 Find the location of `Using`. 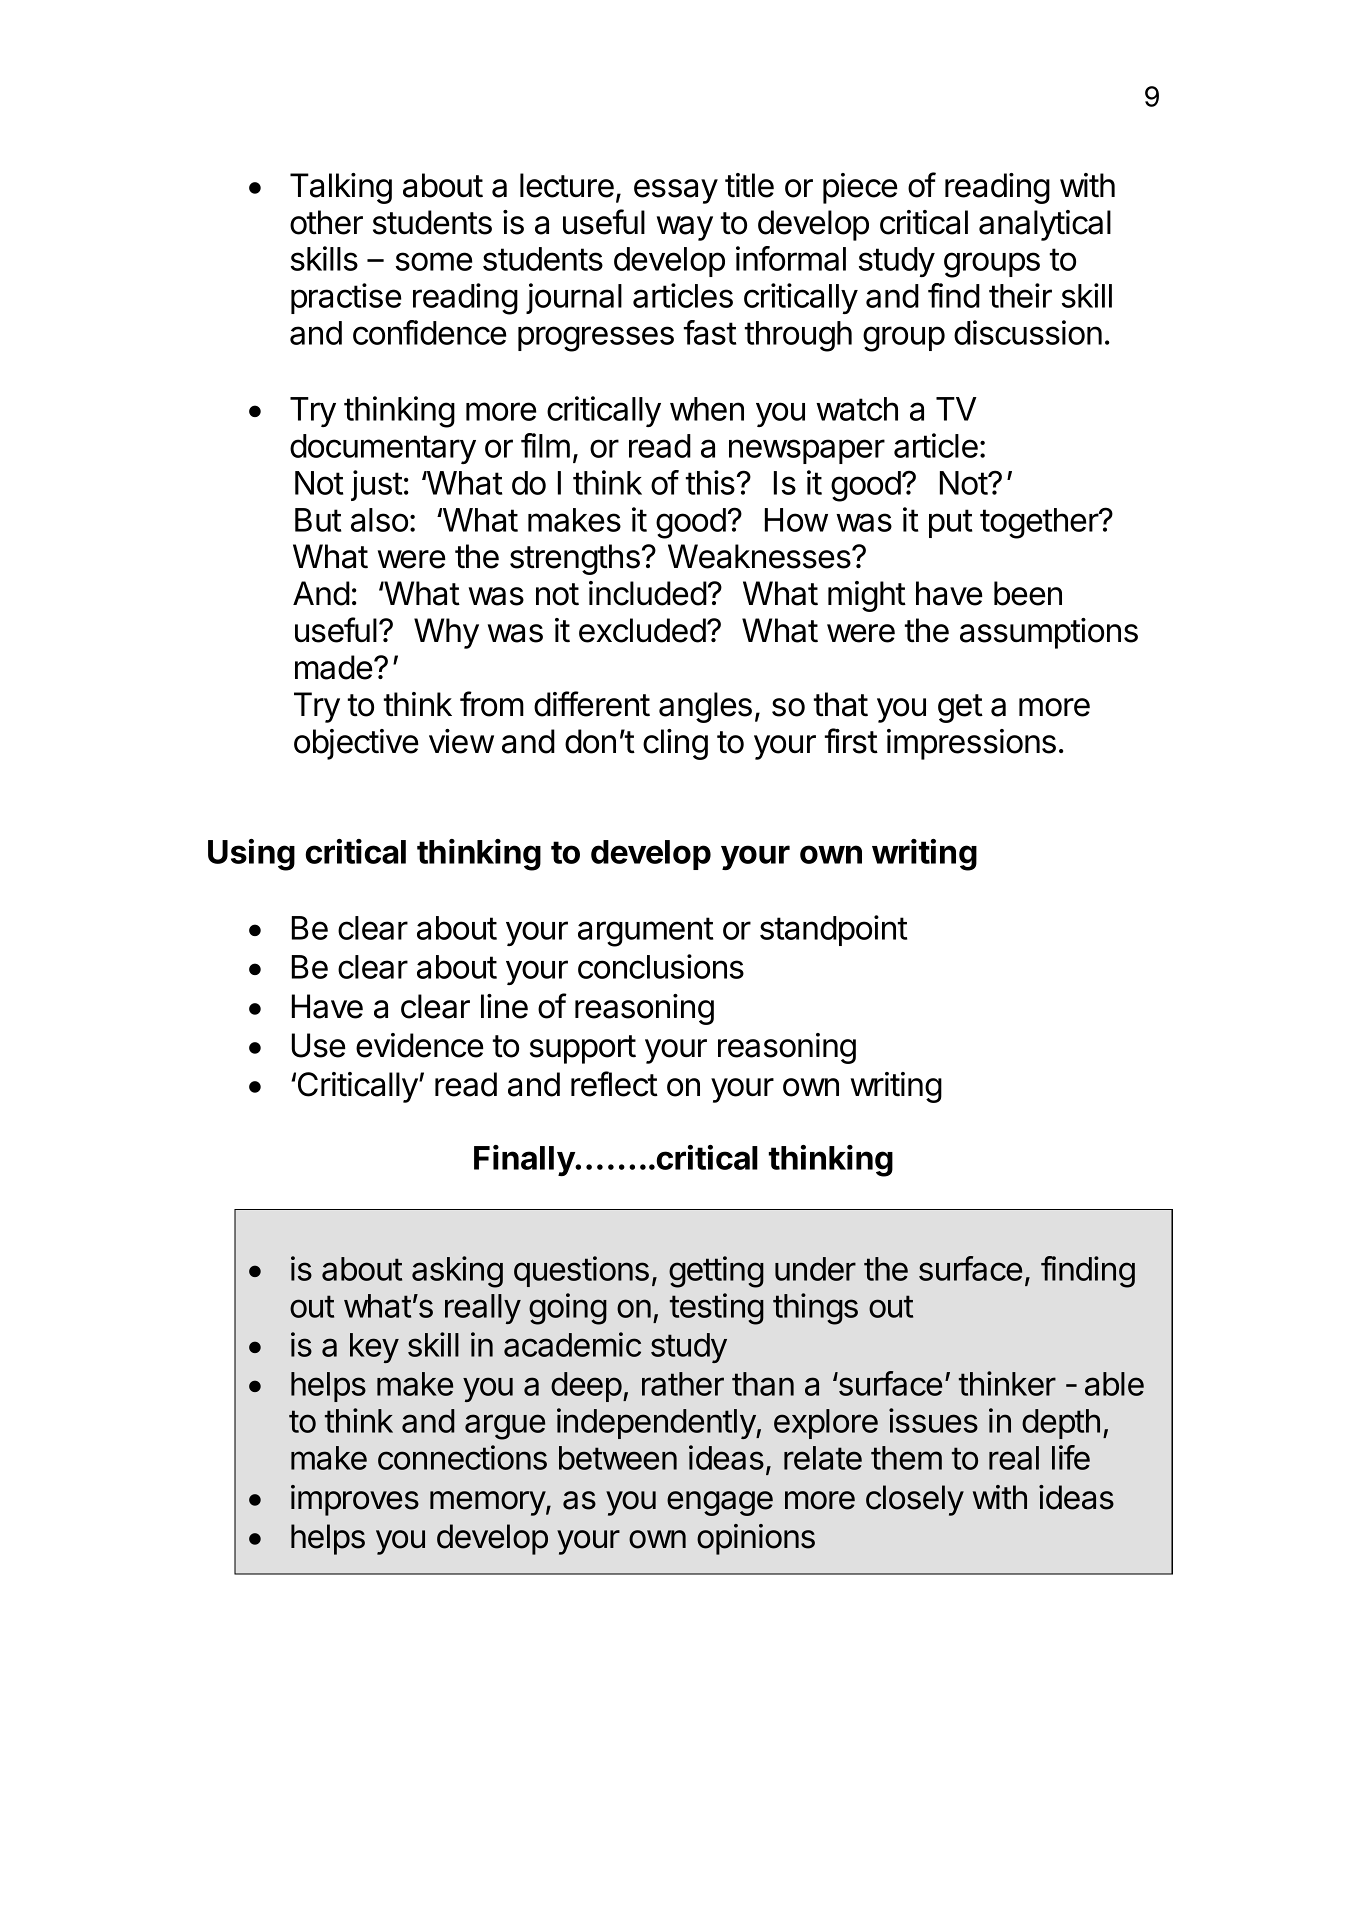

Using is located at coordinates (251, 855).
